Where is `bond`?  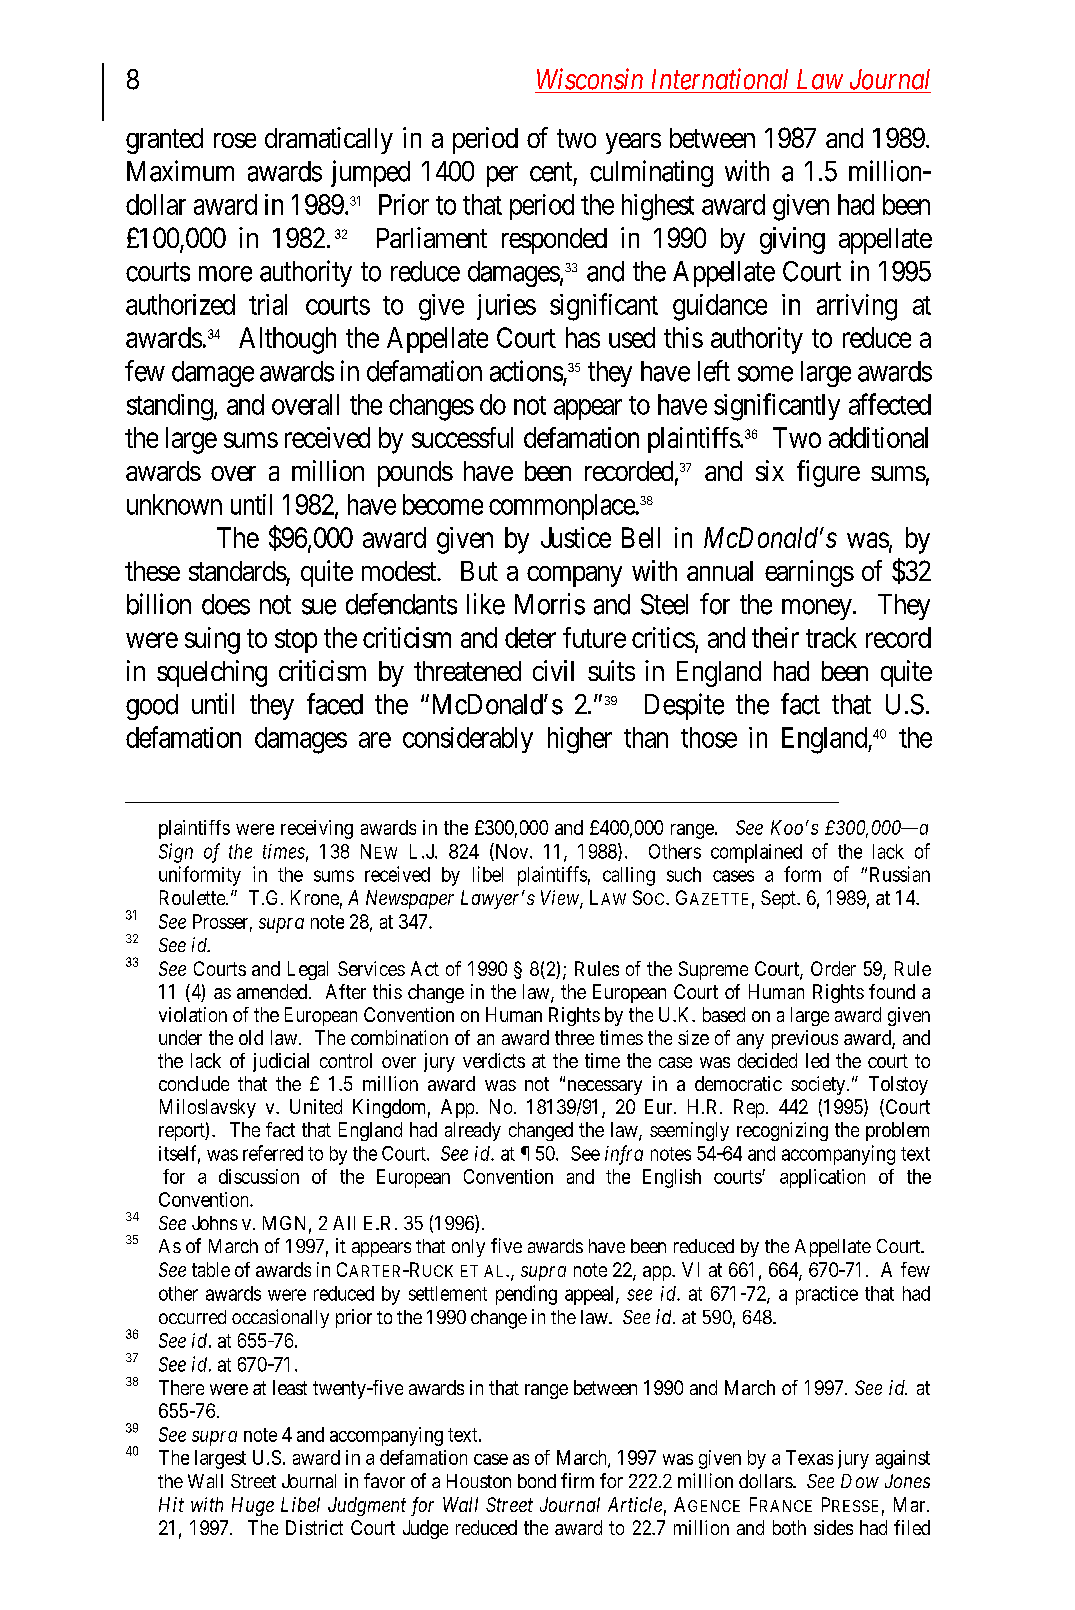
bond is located at coordinates (537, 1481).
